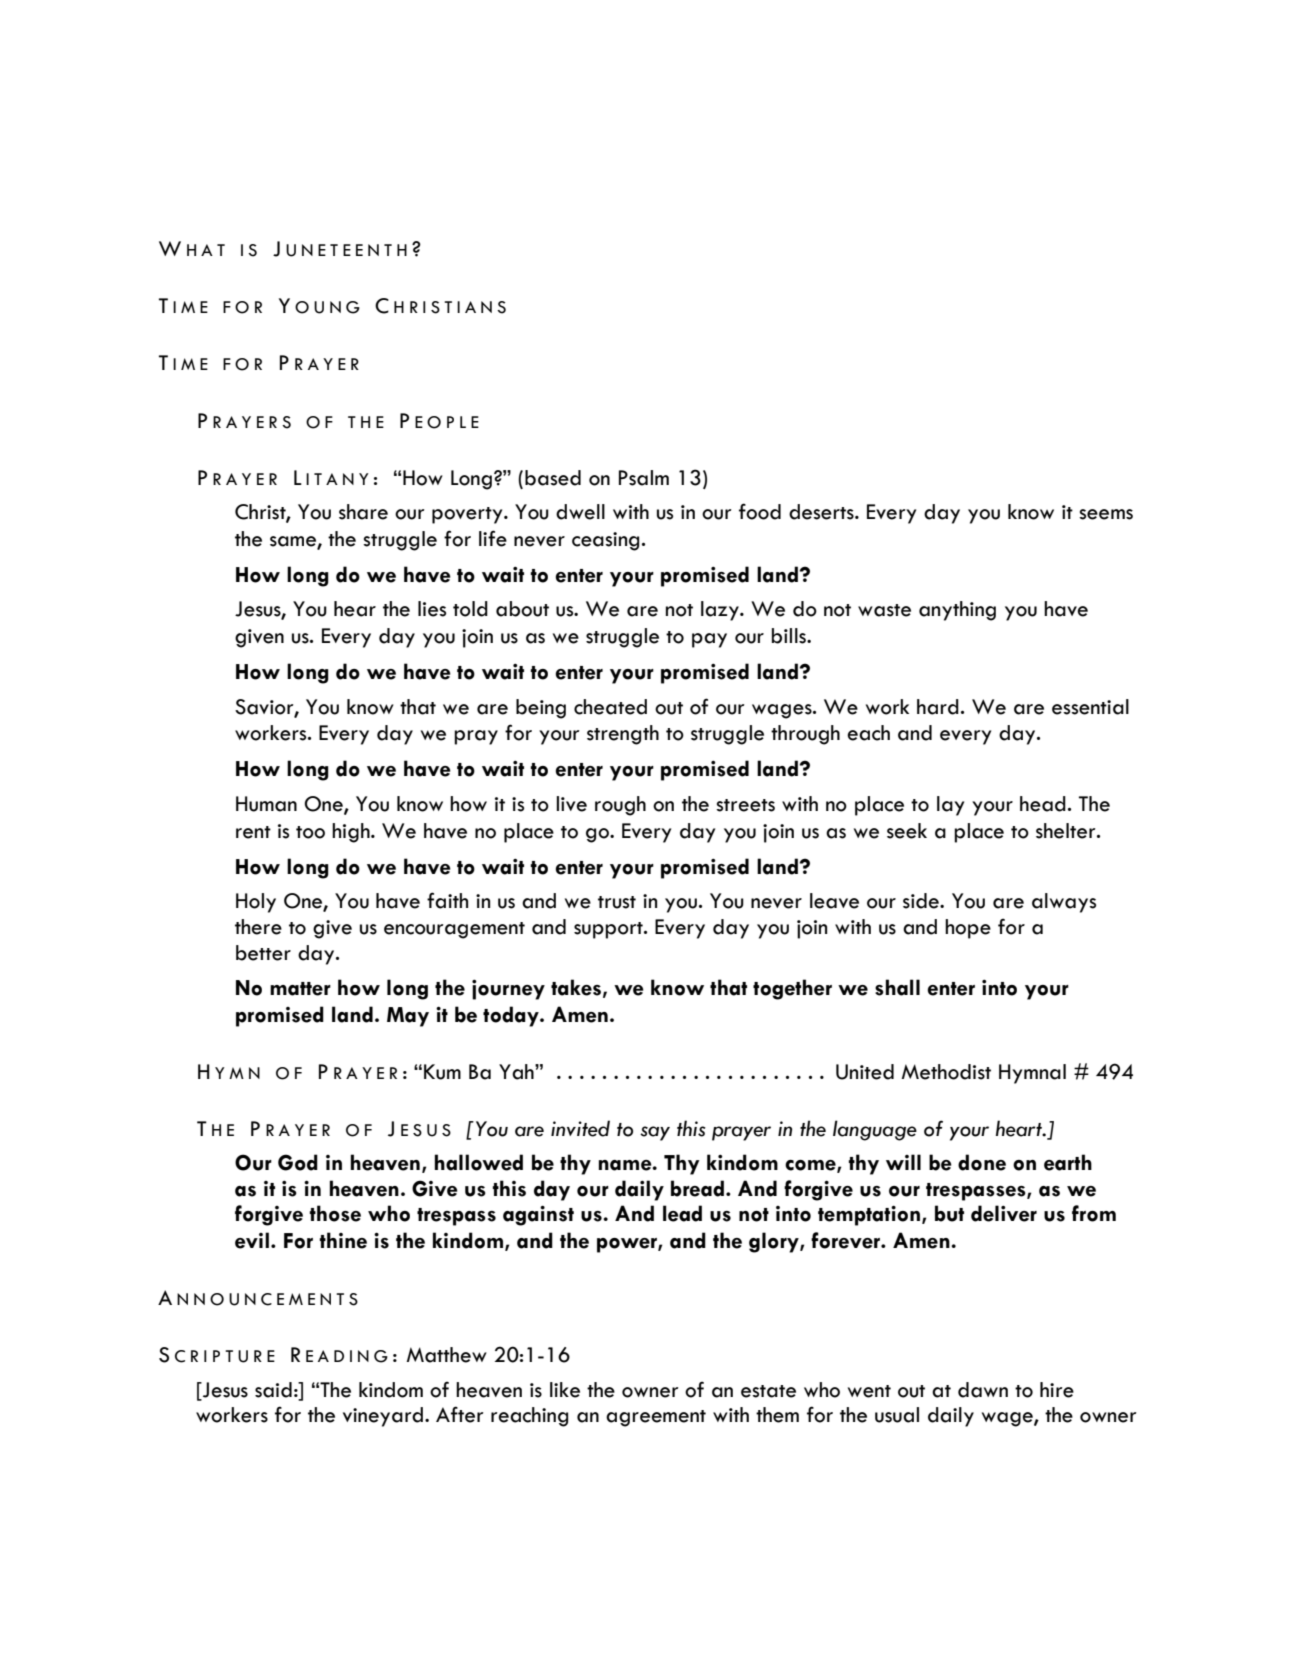 The image size is (1296, 1677). What do you see at coordinates (363, 512) in the document?
I see `share` at bounding box center [363, 512].
